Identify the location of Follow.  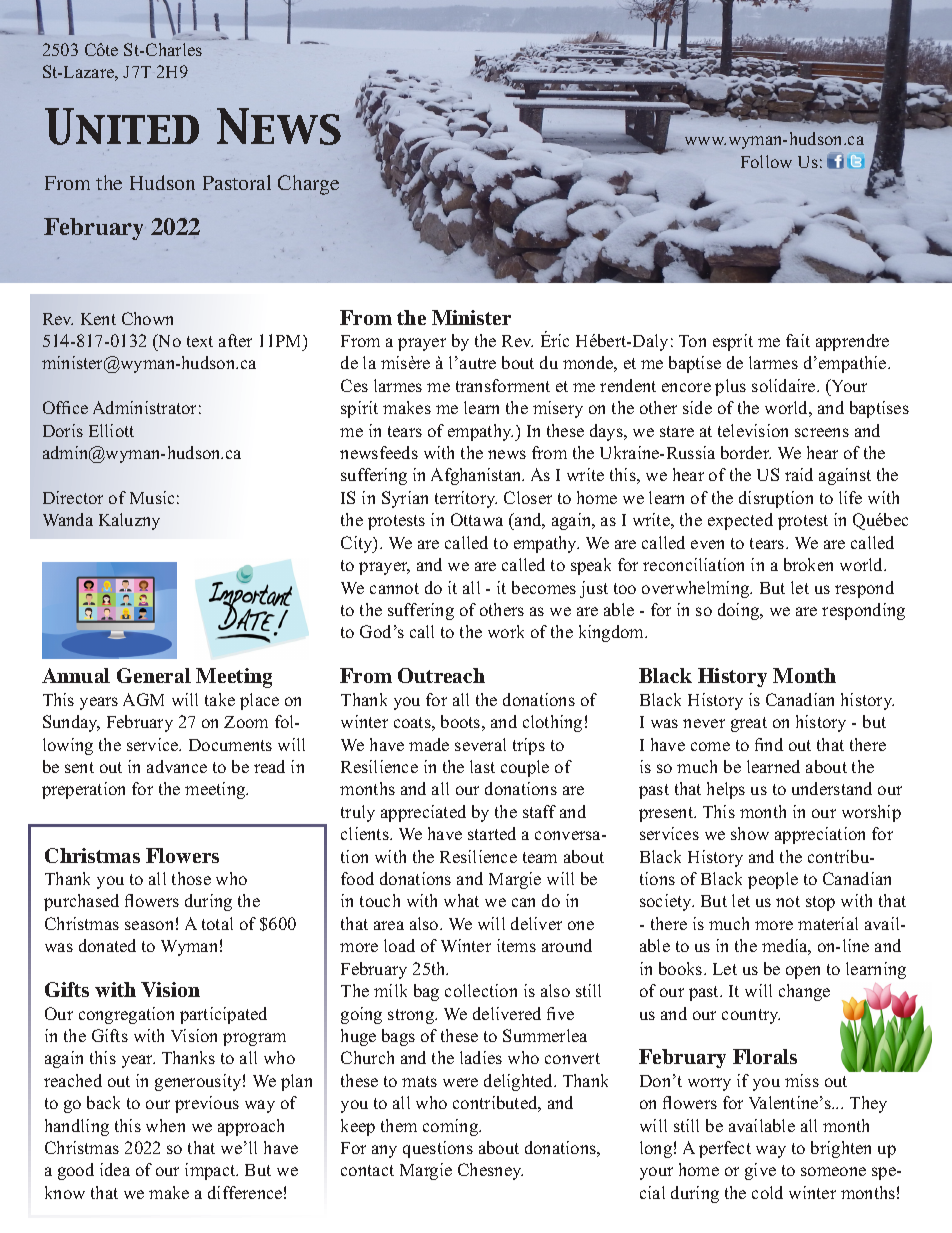
(766, 161).
